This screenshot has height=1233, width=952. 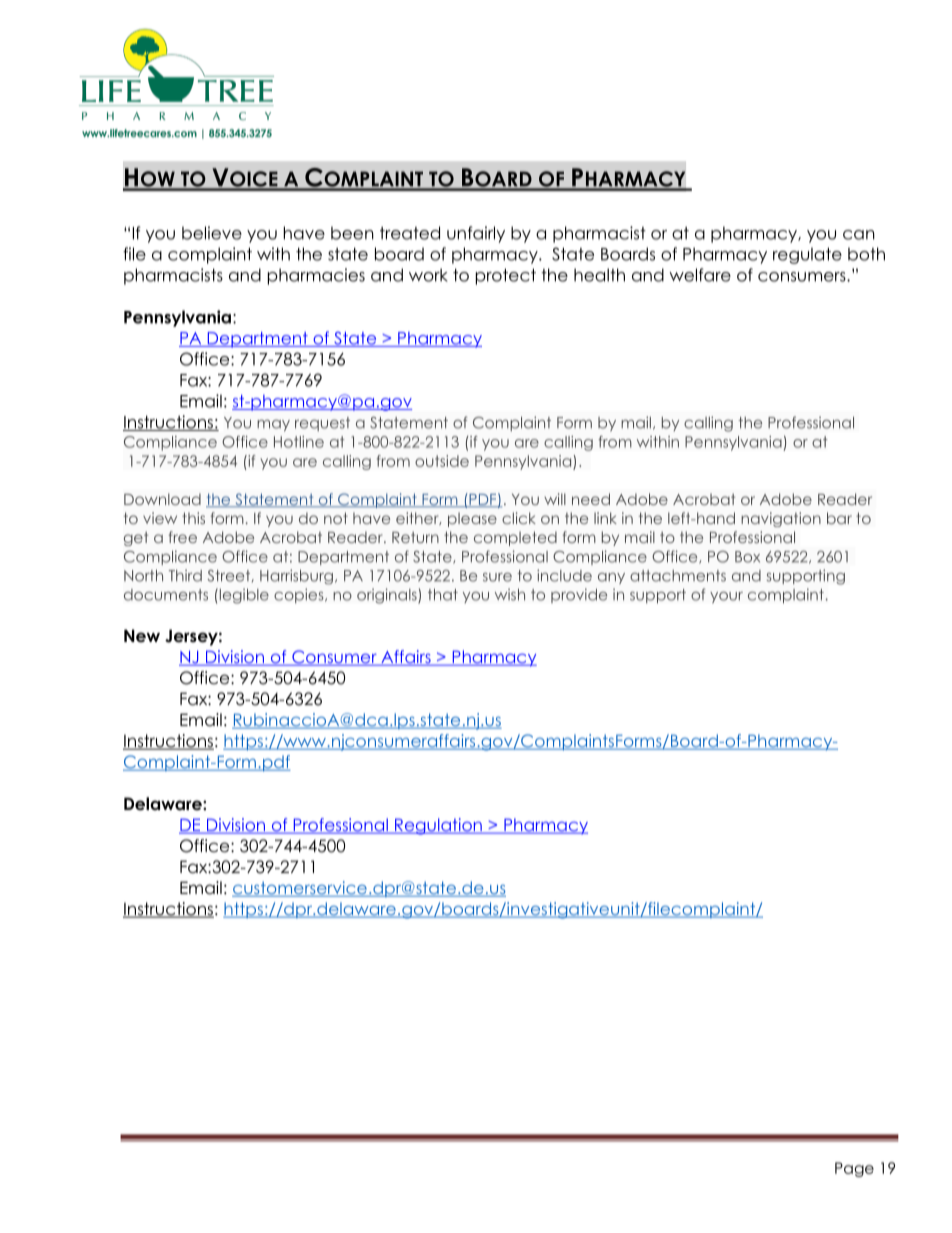 I want to click on Page, so click(x=854, y=1169).
